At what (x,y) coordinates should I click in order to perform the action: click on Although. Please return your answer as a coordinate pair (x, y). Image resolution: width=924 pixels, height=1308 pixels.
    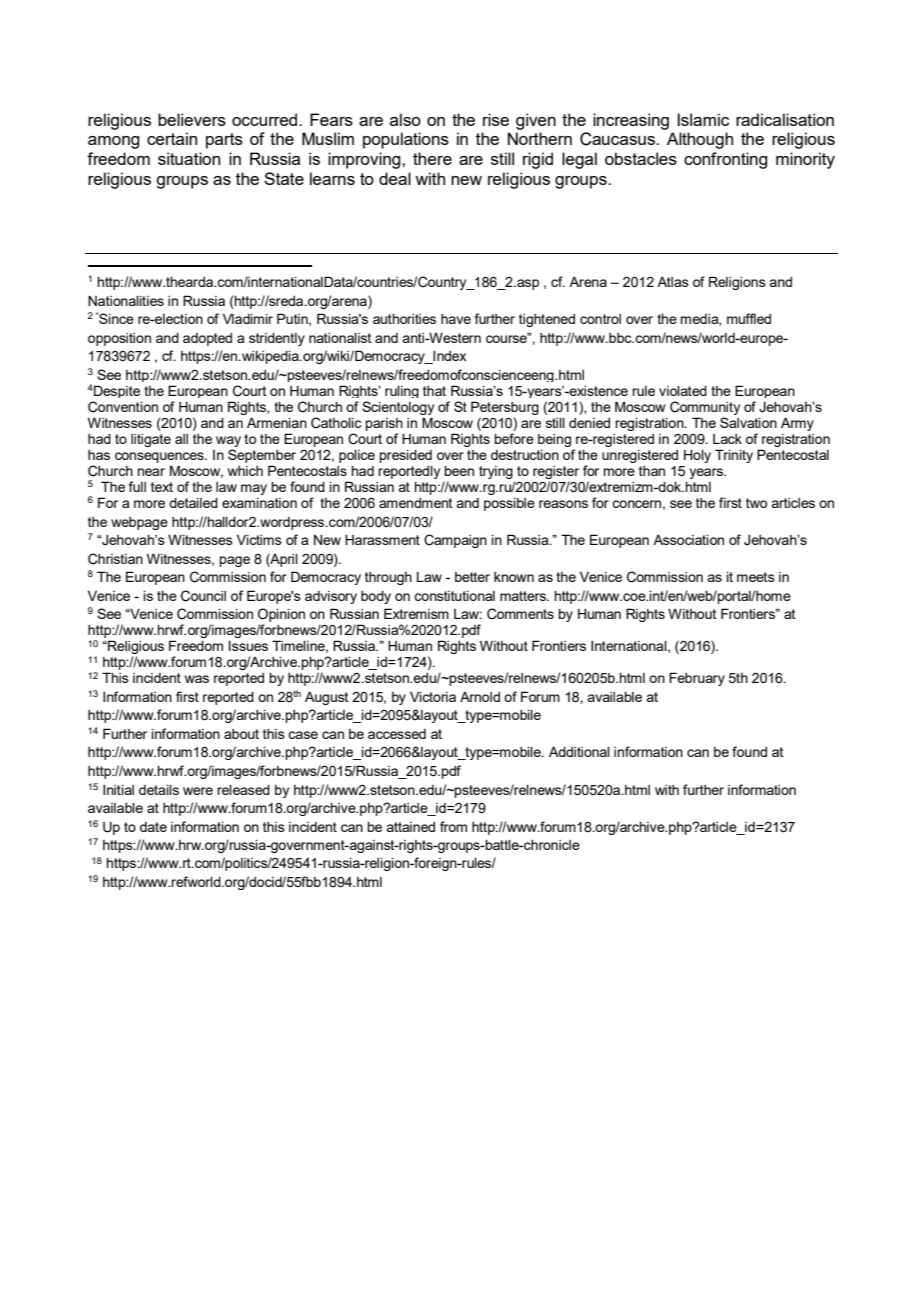
    Looking at the image, I should click on (700, 140).
